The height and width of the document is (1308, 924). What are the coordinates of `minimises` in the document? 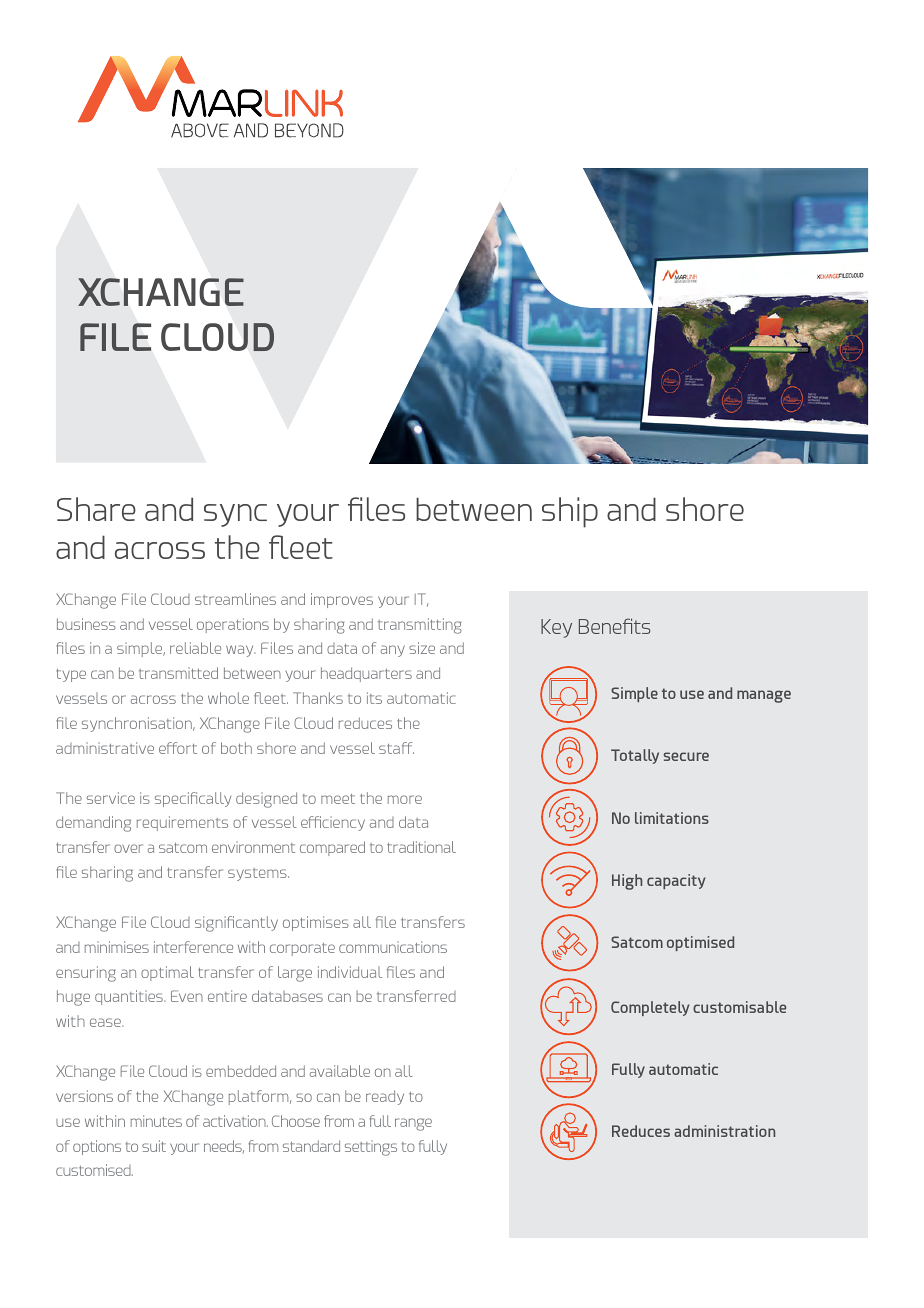 It's located at (117, 947).
